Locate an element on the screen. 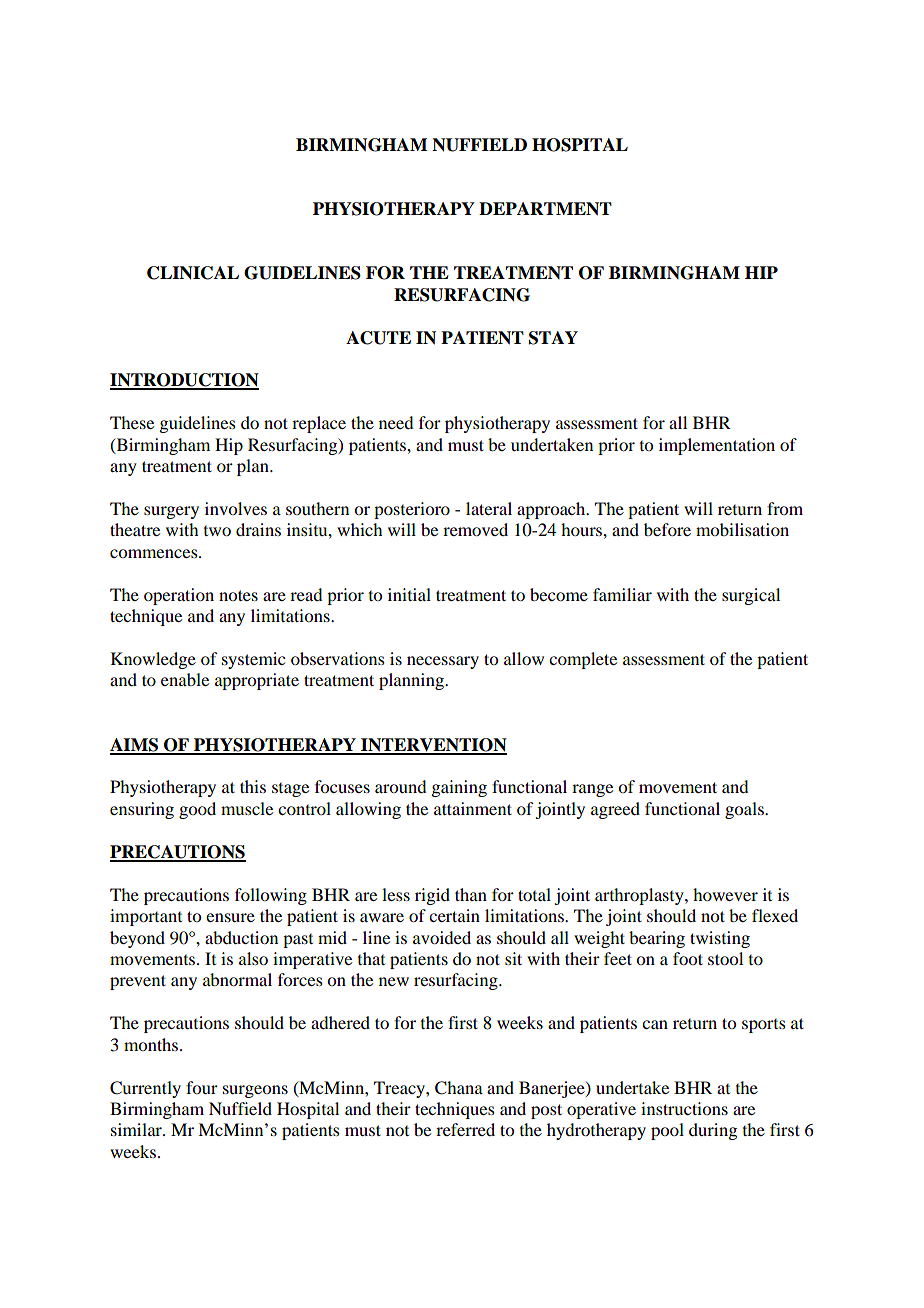 This screenshot has height=1308, width=924. DEPARTMENT is located at coordinates (545, 209).
